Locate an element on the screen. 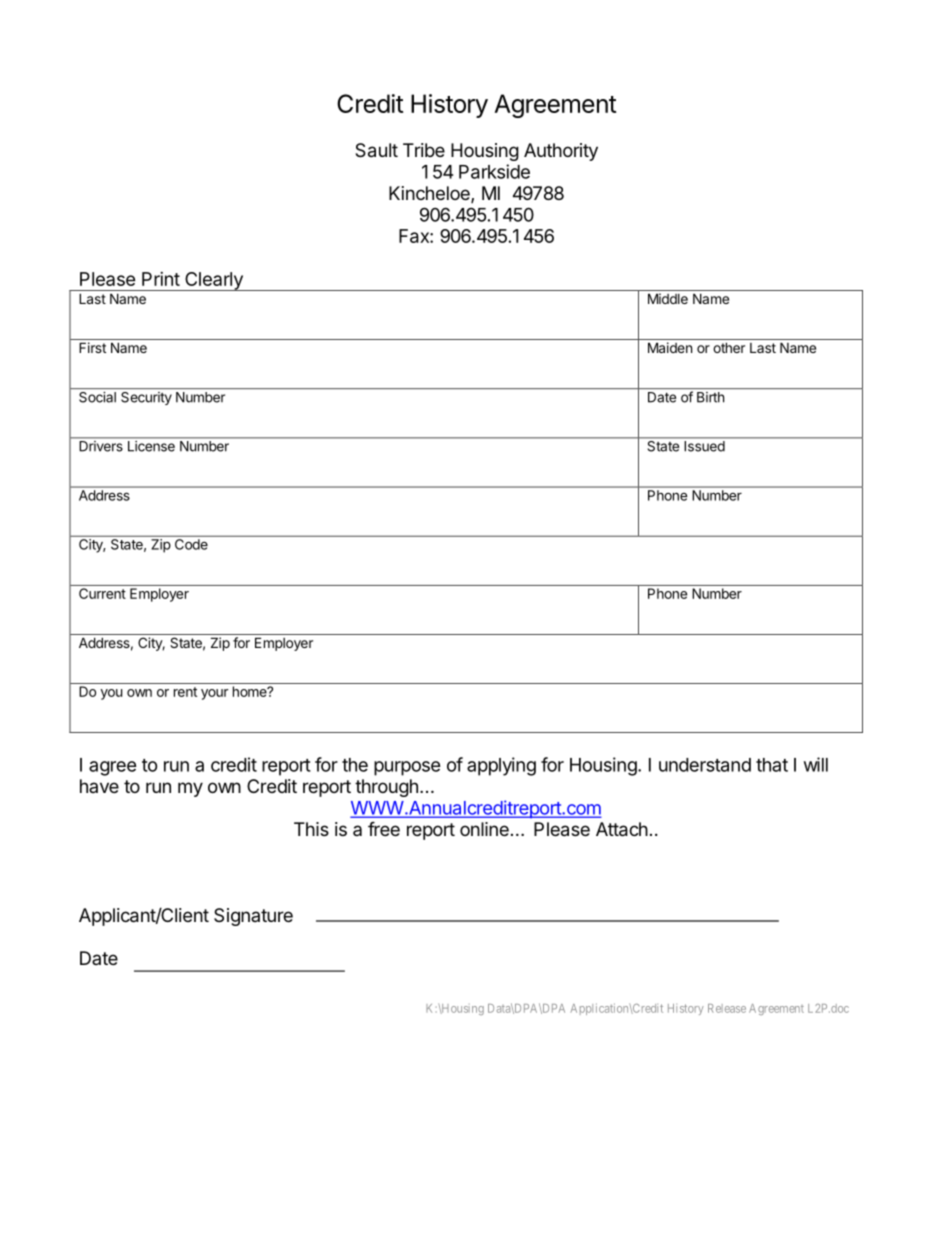 The width and height of the screenshot is (952, 1233). Tribe is located at coordinates (424, 150).
